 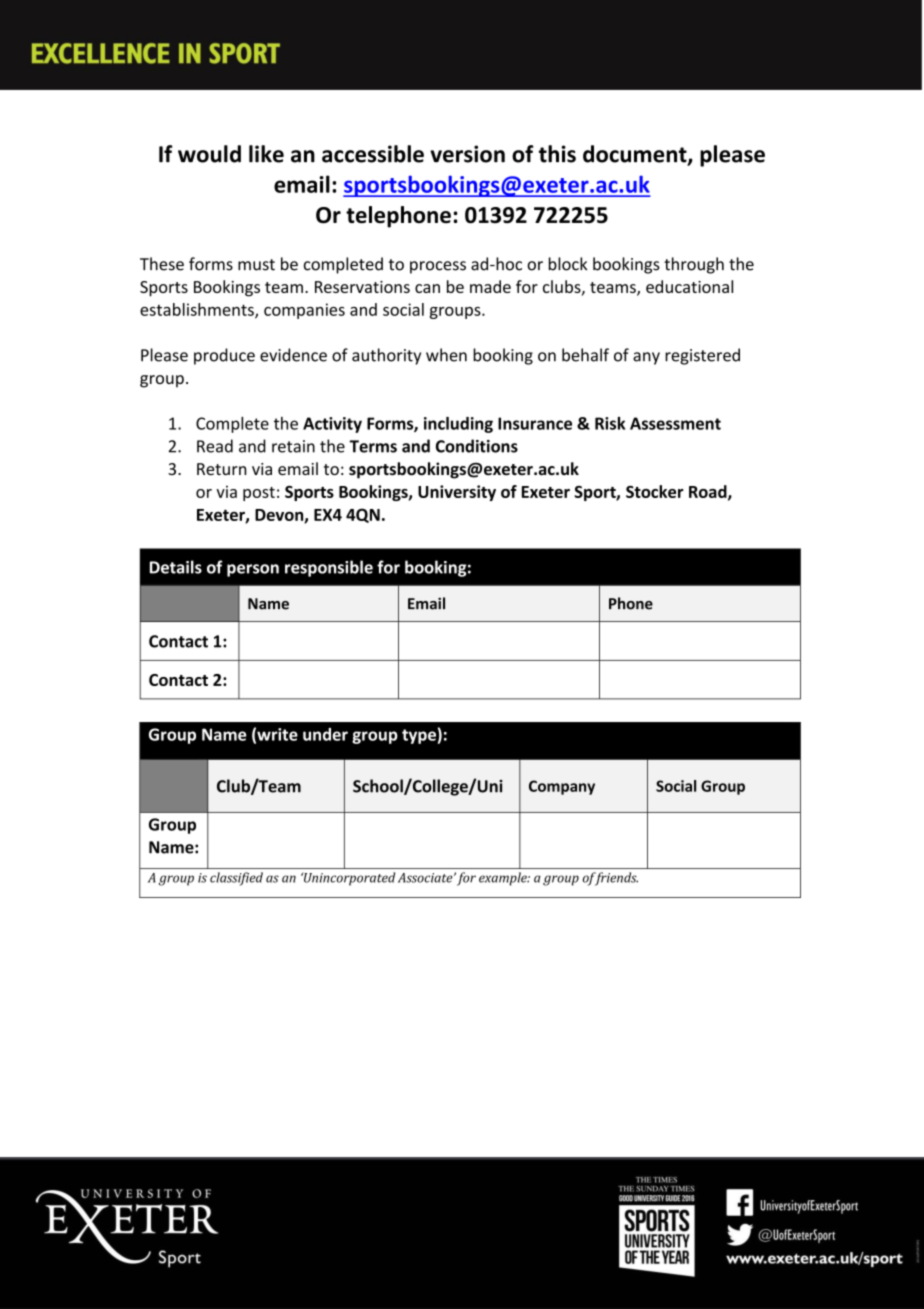 What do you see at coordinates (655, 491) in the screenshot?
I see `Stocker` at bounding box center [655, 491].
